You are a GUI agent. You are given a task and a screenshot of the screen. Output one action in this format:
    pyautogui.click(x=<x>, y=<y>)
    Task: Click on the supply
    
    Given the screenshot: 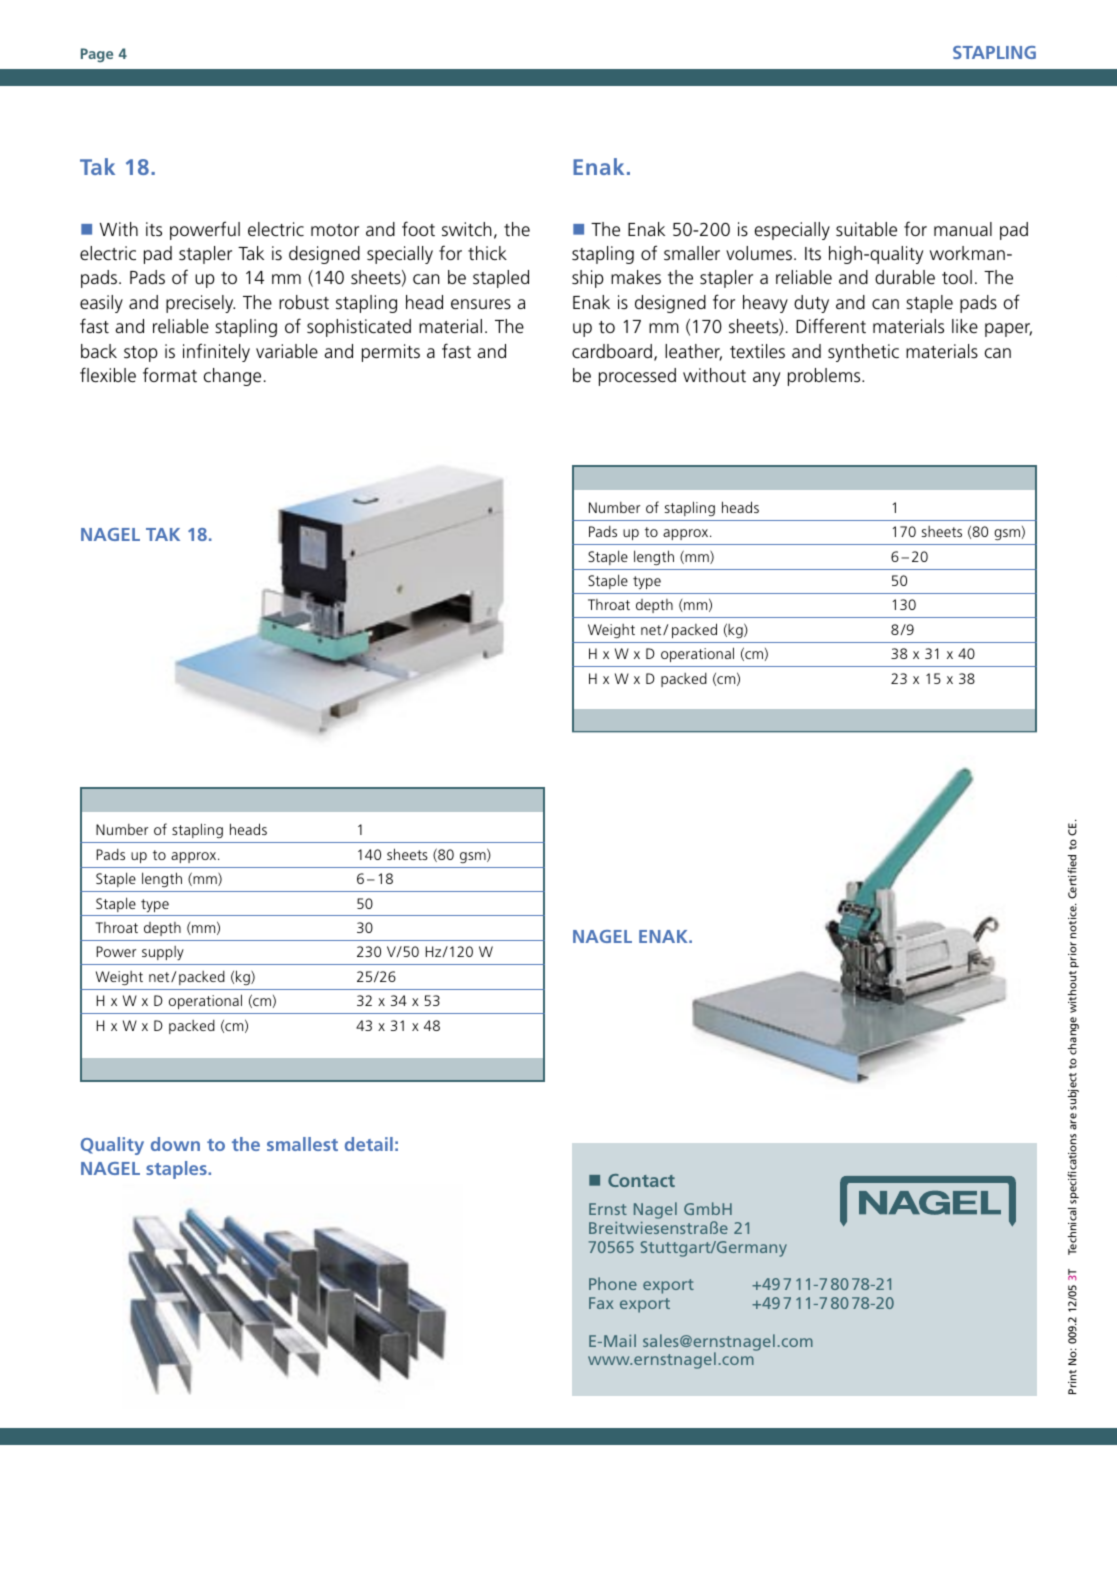 What is the action you would take?
    pyautogui.click(x=163, y=953)
